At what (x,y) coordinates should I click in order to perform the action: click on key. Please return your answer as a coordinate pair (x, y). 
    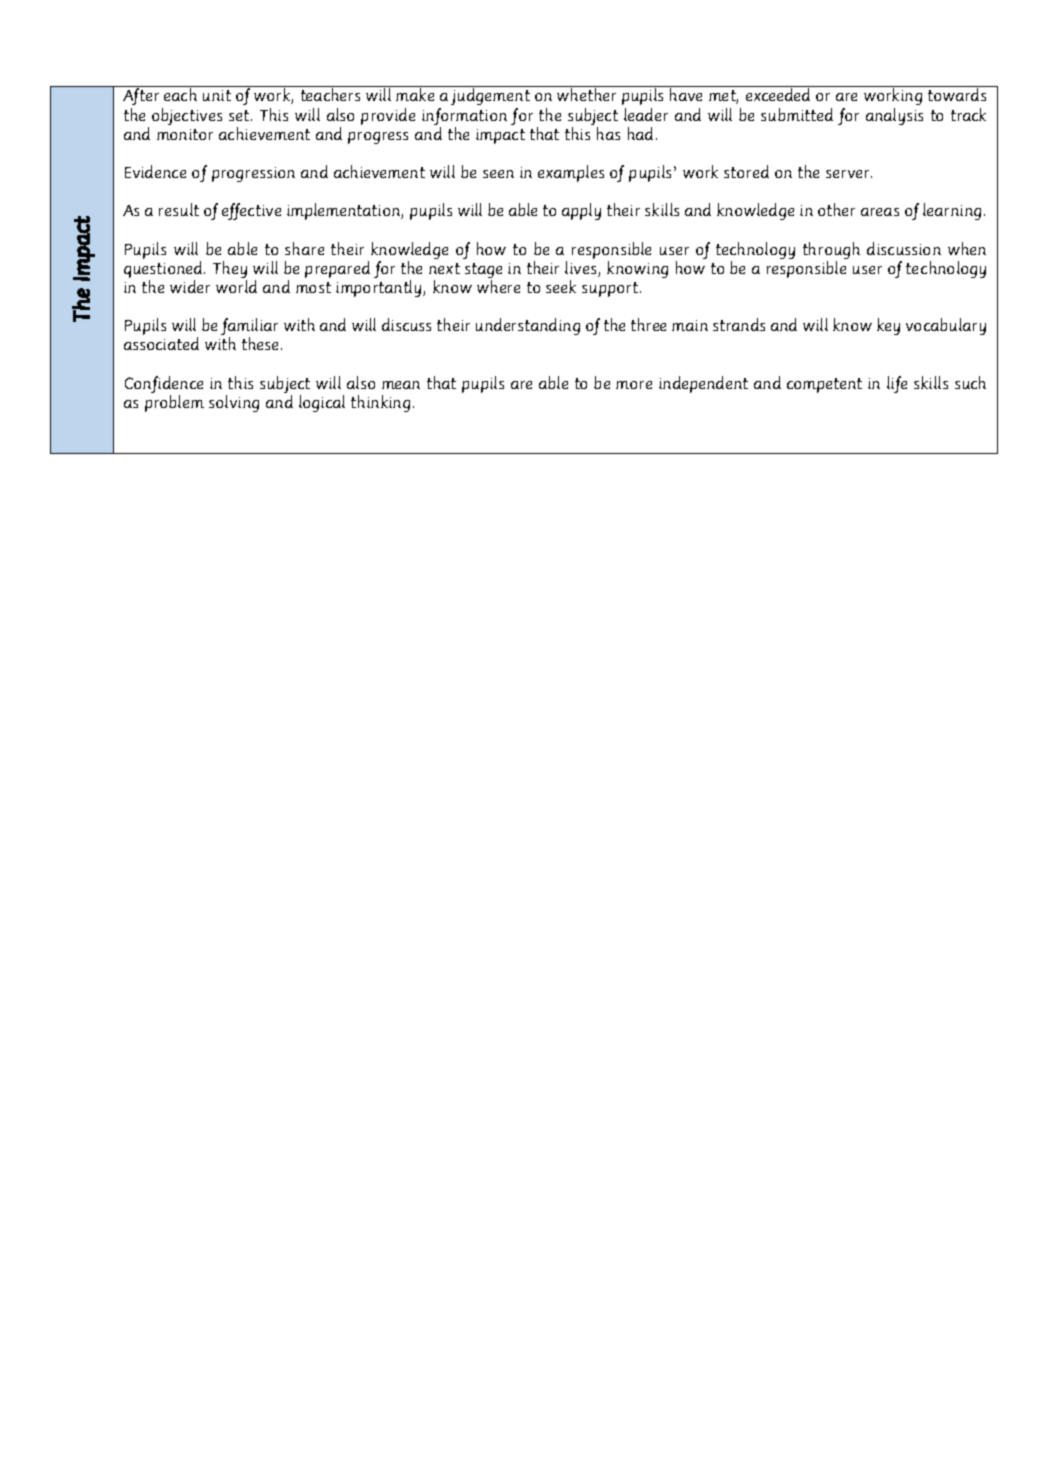
    Looking at the image, I should click on (888, 326).
